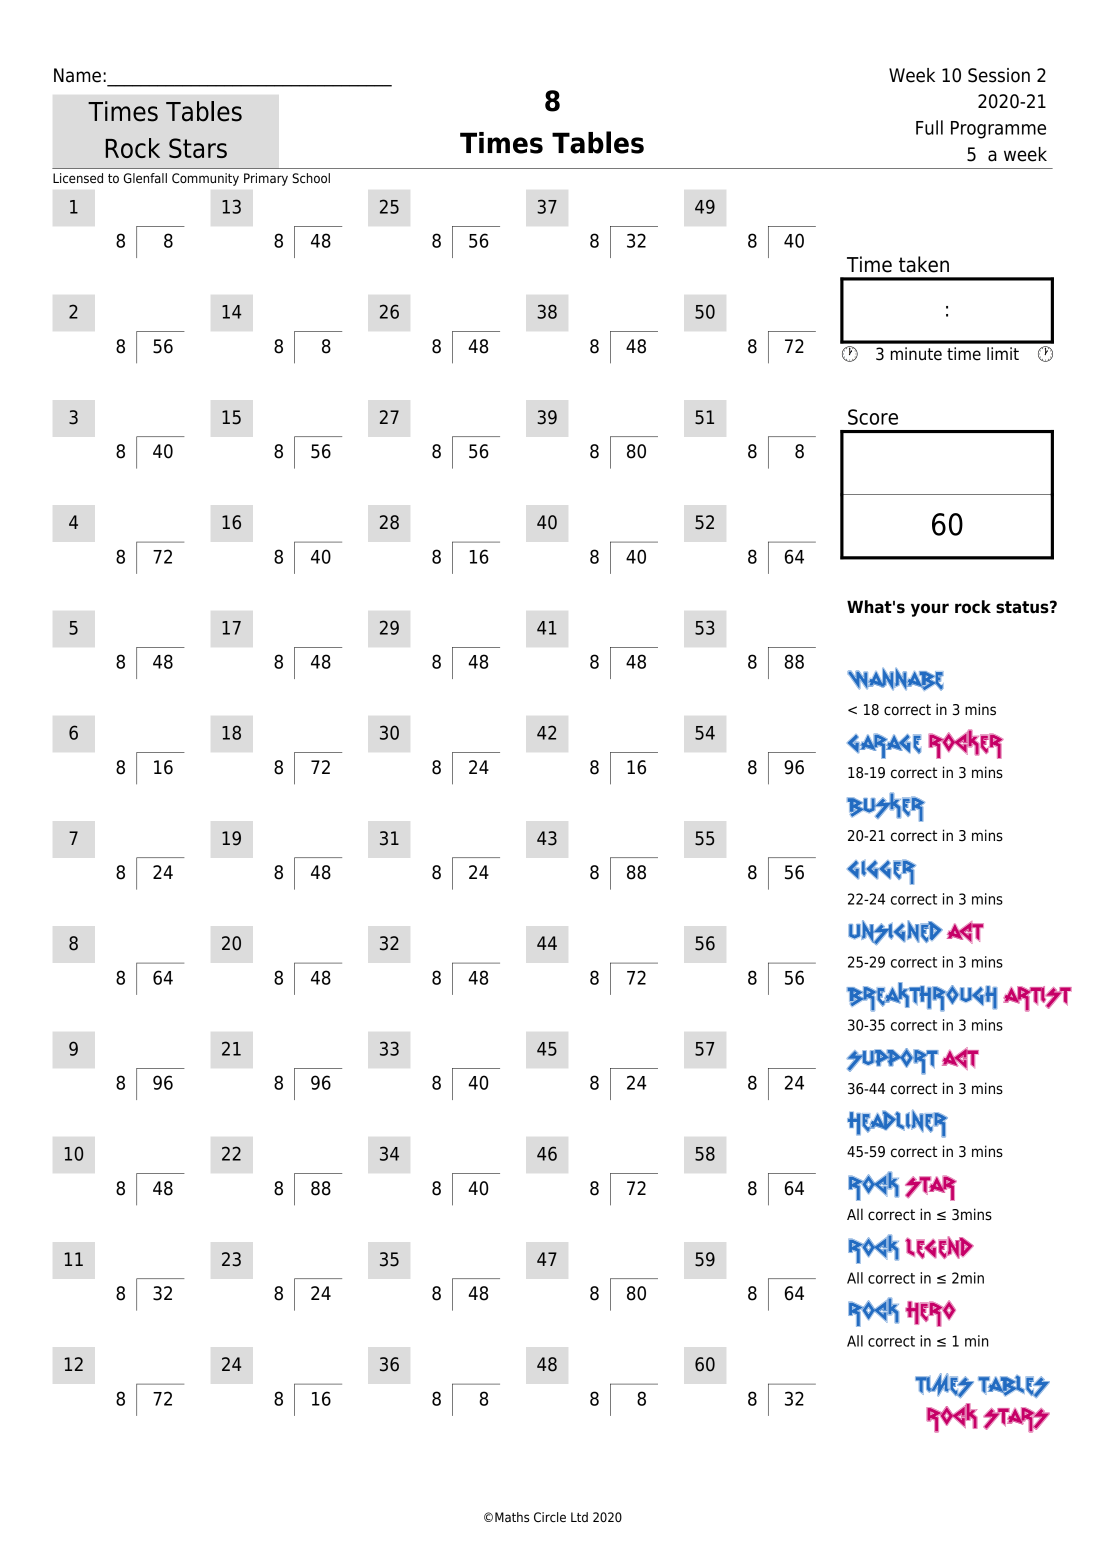 This screenshot has height=1563, width=1105. I want to click on Unsigned, so click(895, 932).
